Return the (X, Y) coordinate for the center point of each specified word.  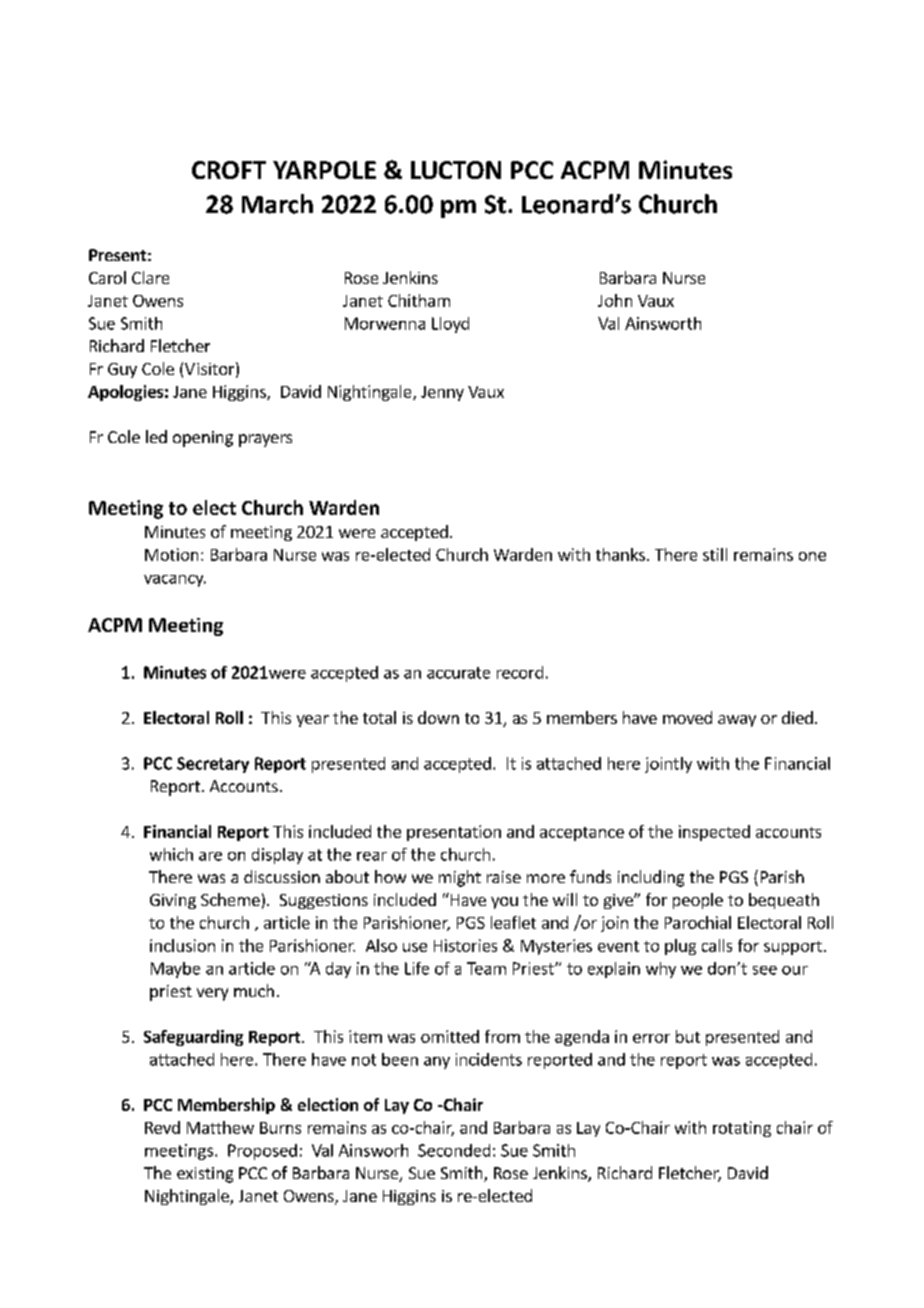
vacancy (175, 581)
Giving (173, 901)
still (715, 554)
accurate (458, 673)
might (460, 878)
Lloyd (450, 325)
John (615, 300)
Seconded (454, 1150)
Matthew (220, 1127)
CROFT (229, 170)
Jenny (442, 393)
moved (687, 717)
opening (203, 439)
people (698, 901)
